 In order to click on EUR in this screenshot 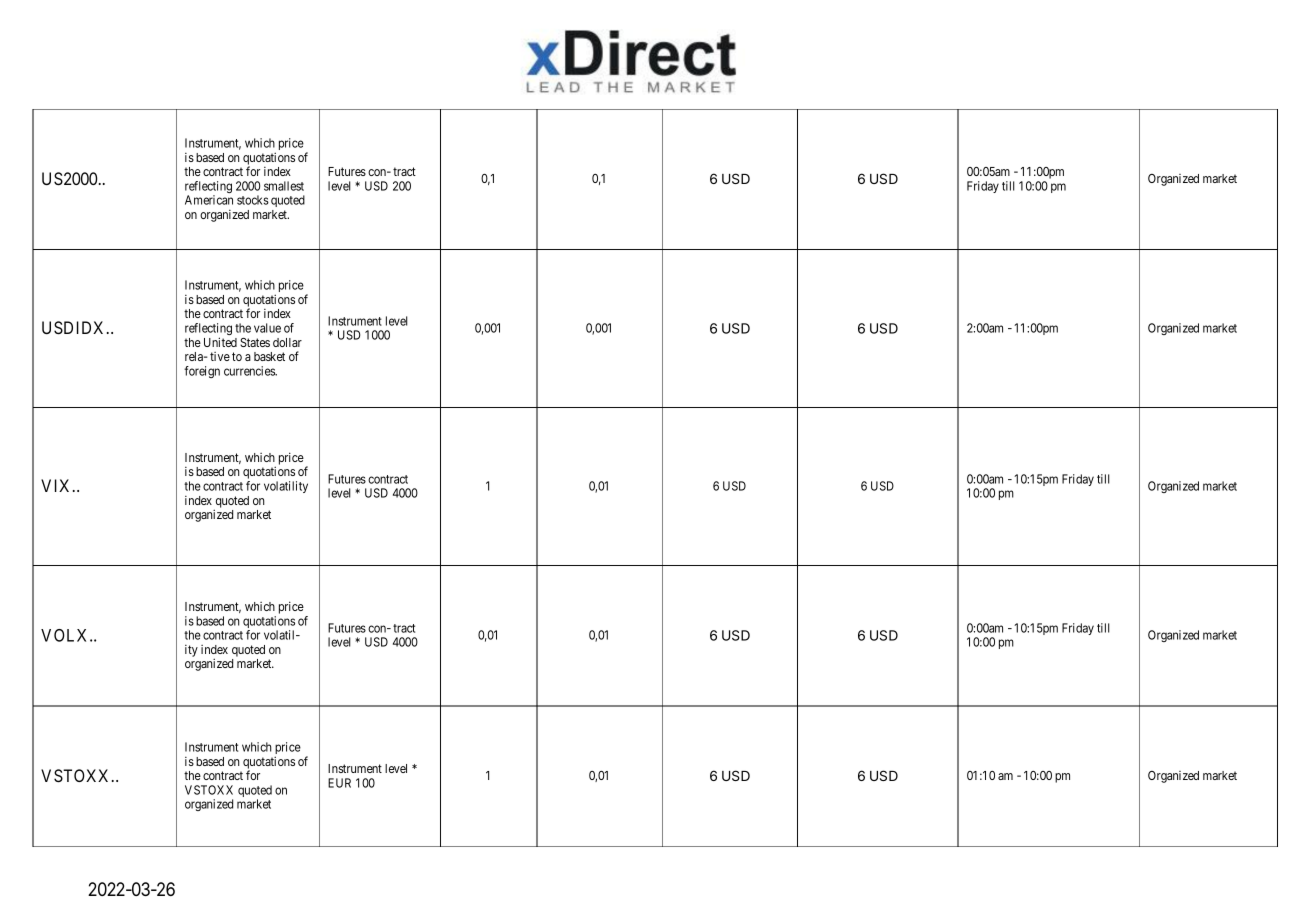, I will do `click(339, 783)`.
